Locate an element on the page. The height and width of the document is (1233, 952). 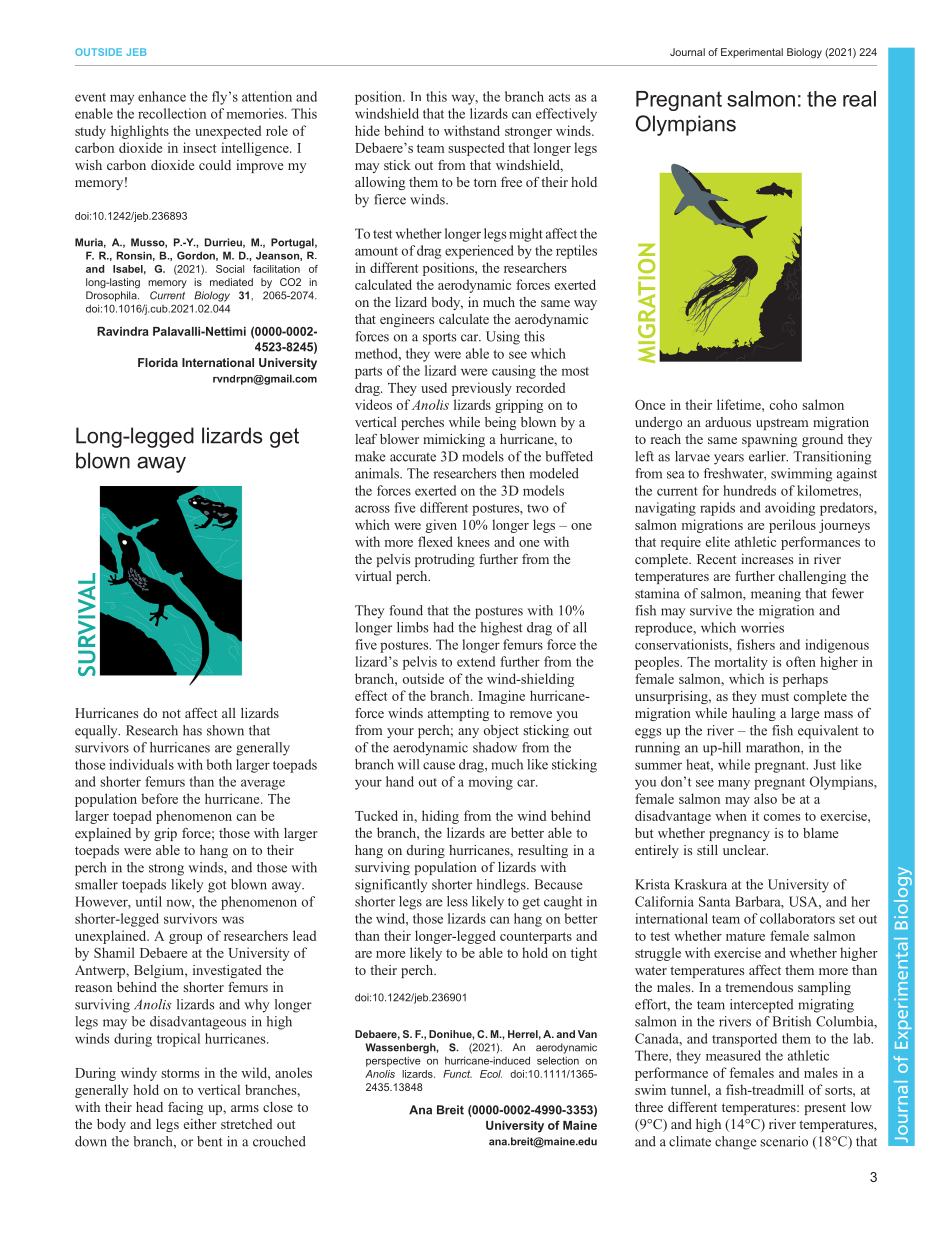
worries is located at coordinates (762, 627).
